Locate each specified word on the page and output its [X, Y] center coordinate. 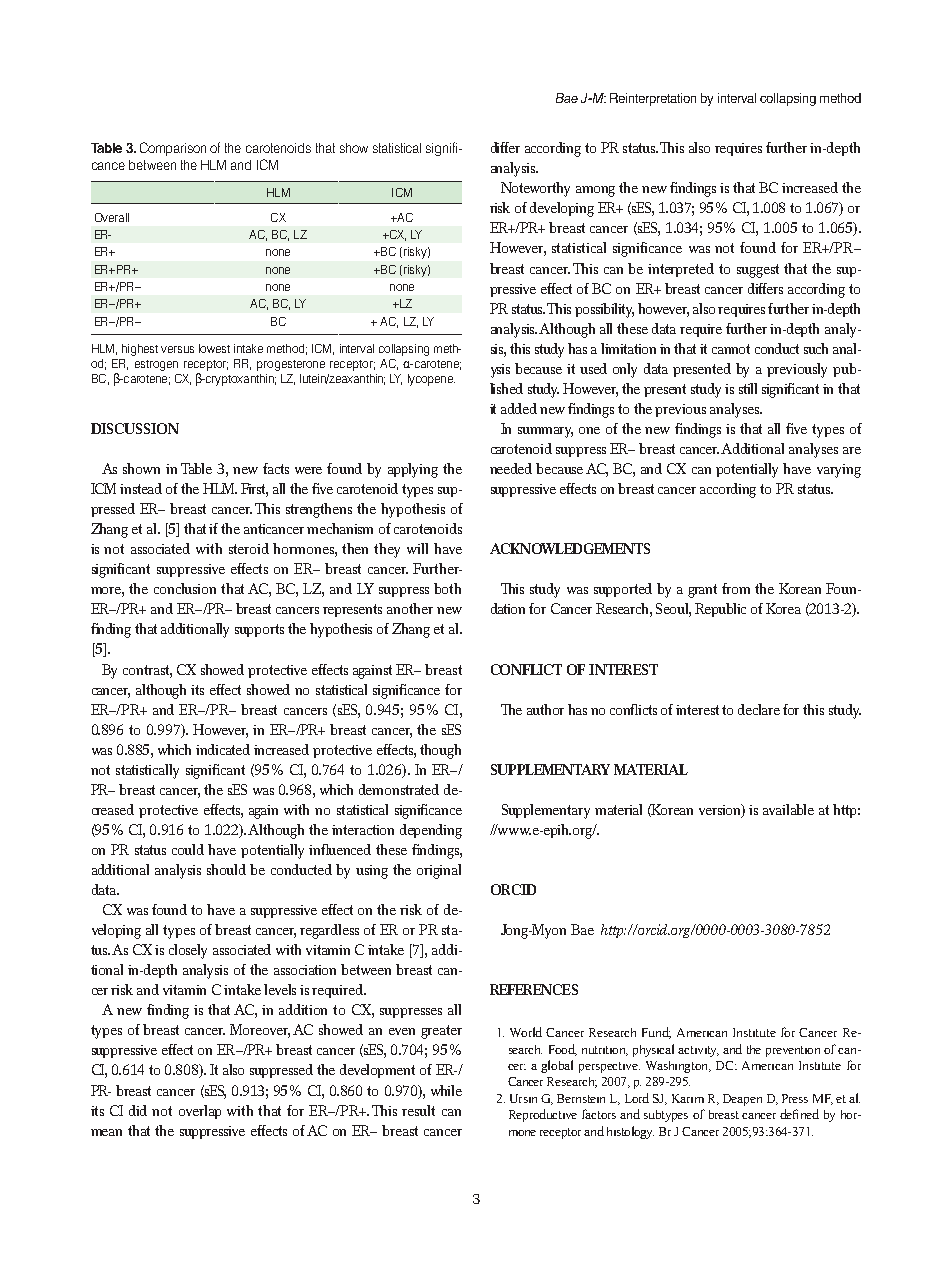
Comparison [173, 149]
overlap [200, 1112]
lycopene [431, 380]
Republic [720, 610]
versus [177, 349]
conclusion [185, 588]
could [188, 849]
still [748, 388]
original [439, 871]
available [788, 809]
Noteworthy [535, 189]
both [447, 588]
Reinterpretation [653, 99]
